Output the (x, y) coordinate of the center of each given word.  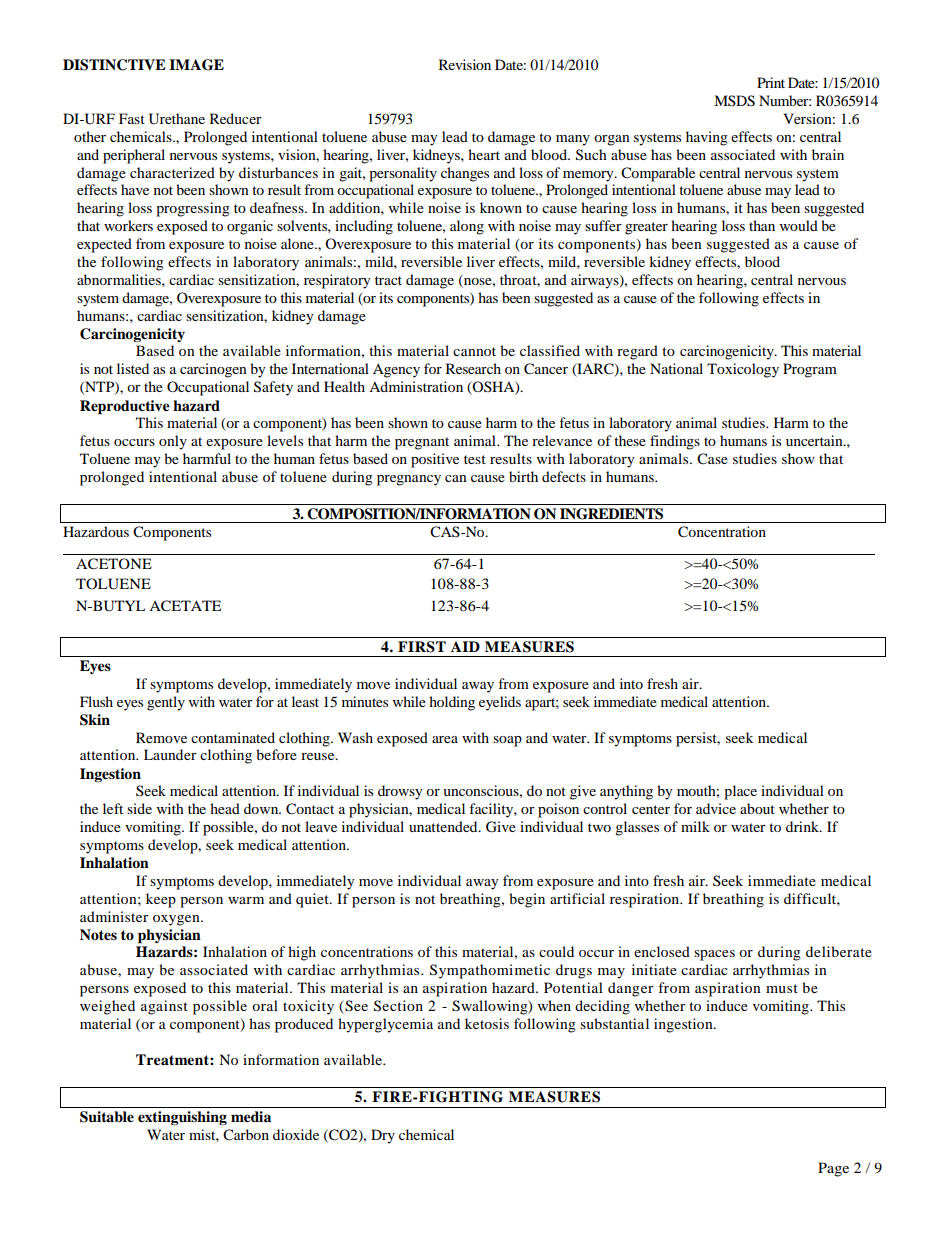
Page (833, 1169)
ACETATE (185, 606)
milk (695, 826)
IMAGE (196, 65)
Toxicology (743, 370)
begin (527, 900)
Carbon (246, 1135)
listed (133, 368)
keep (161, 900)
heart (484, 154)
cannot (474, 351)
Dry (383, 1136)
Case (712, 459)
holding (452, 703)
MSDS (734, 101)
